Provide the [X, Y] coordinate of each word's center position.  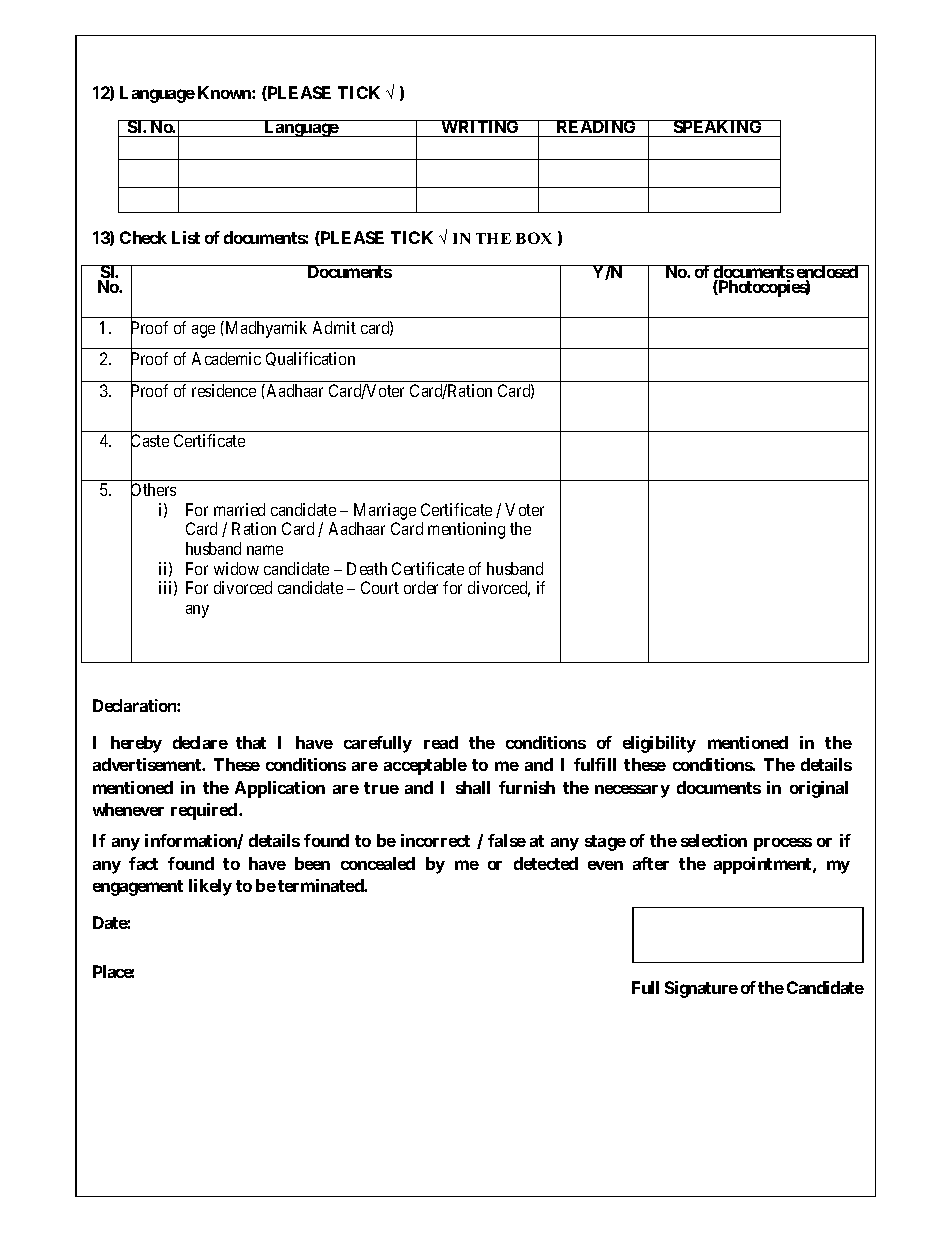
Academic [226, 358]
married [239, 509]
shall [473, 787]
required [205, 811]
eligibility [659, 744]
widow [236, 568]
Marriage [385, 511]
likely [210, 887]
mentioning [466, 530]
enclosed [827, 273]
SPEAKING [717, 126]
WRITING [480, 126]
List [186, 237]
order [421, 587]
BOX [534, 238]
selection [714, 840]
